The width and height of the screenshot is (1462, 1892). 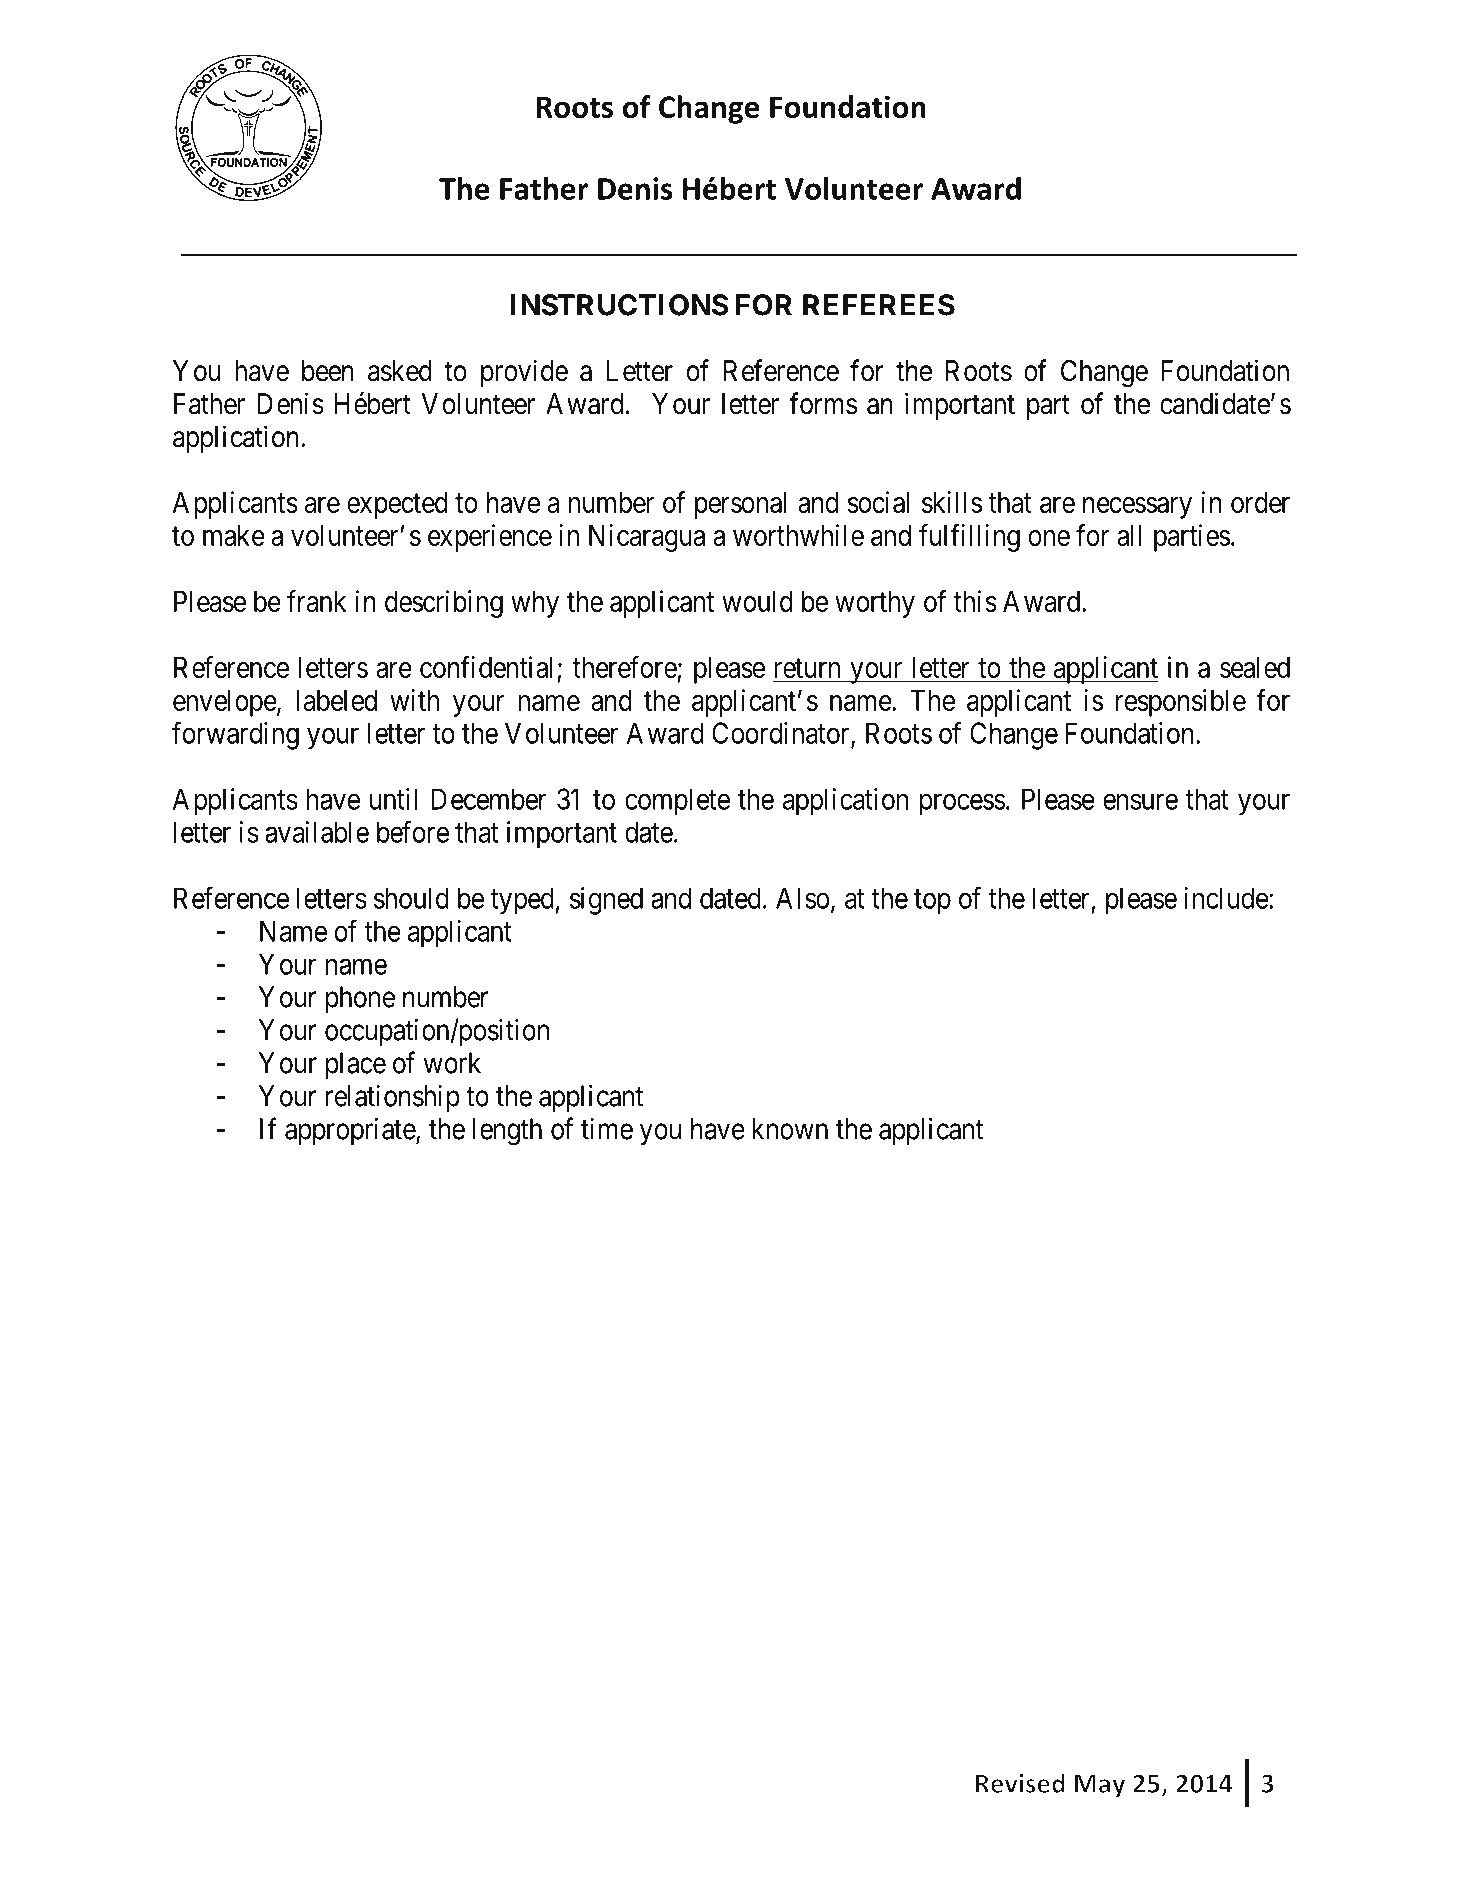 I want to click on appropriate, so click(x=351, y=1131).
